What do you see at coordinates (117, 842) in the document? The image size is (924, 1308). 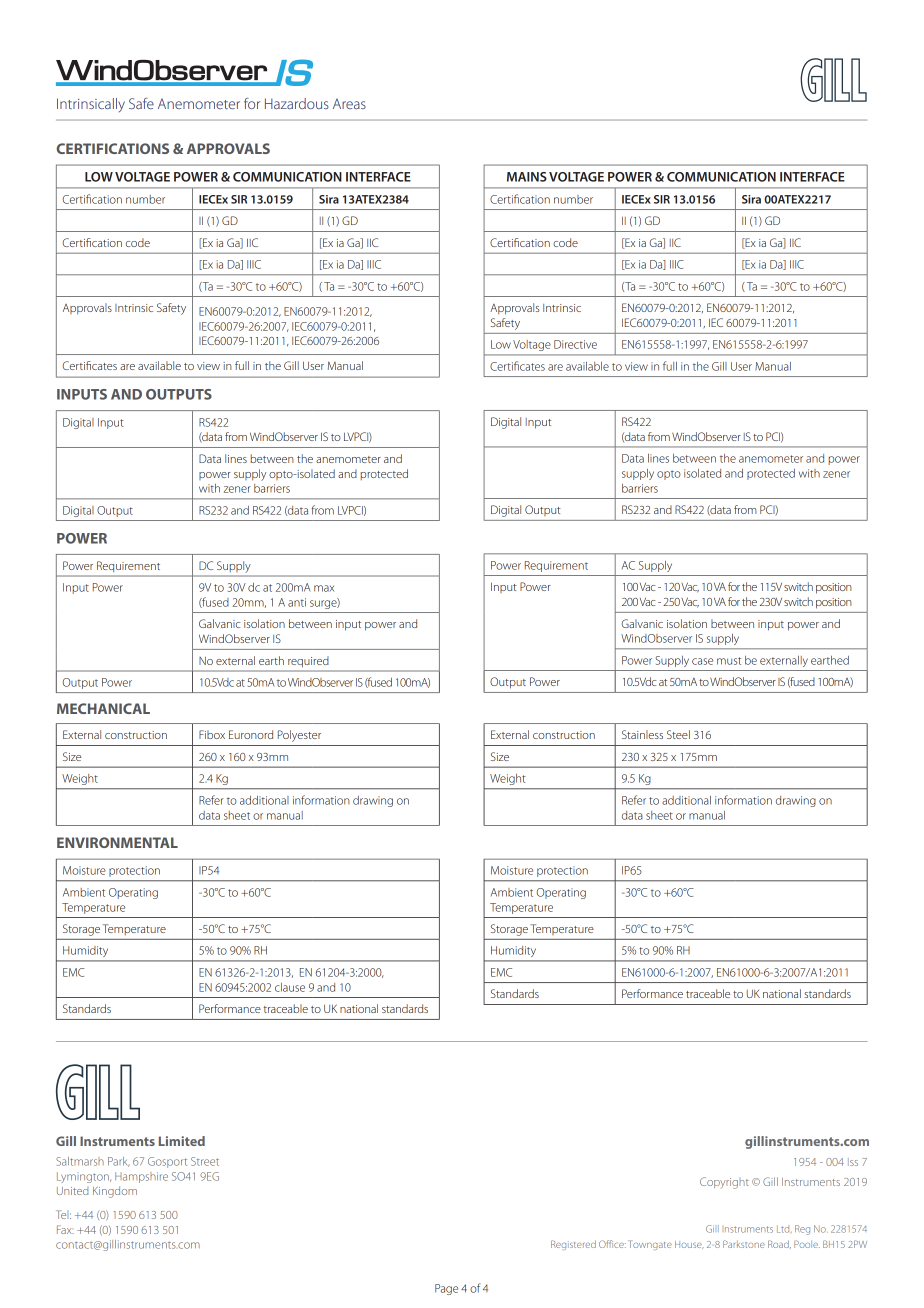 I see `ENVIRONMENTAL` at bounding box center [117, 842].
